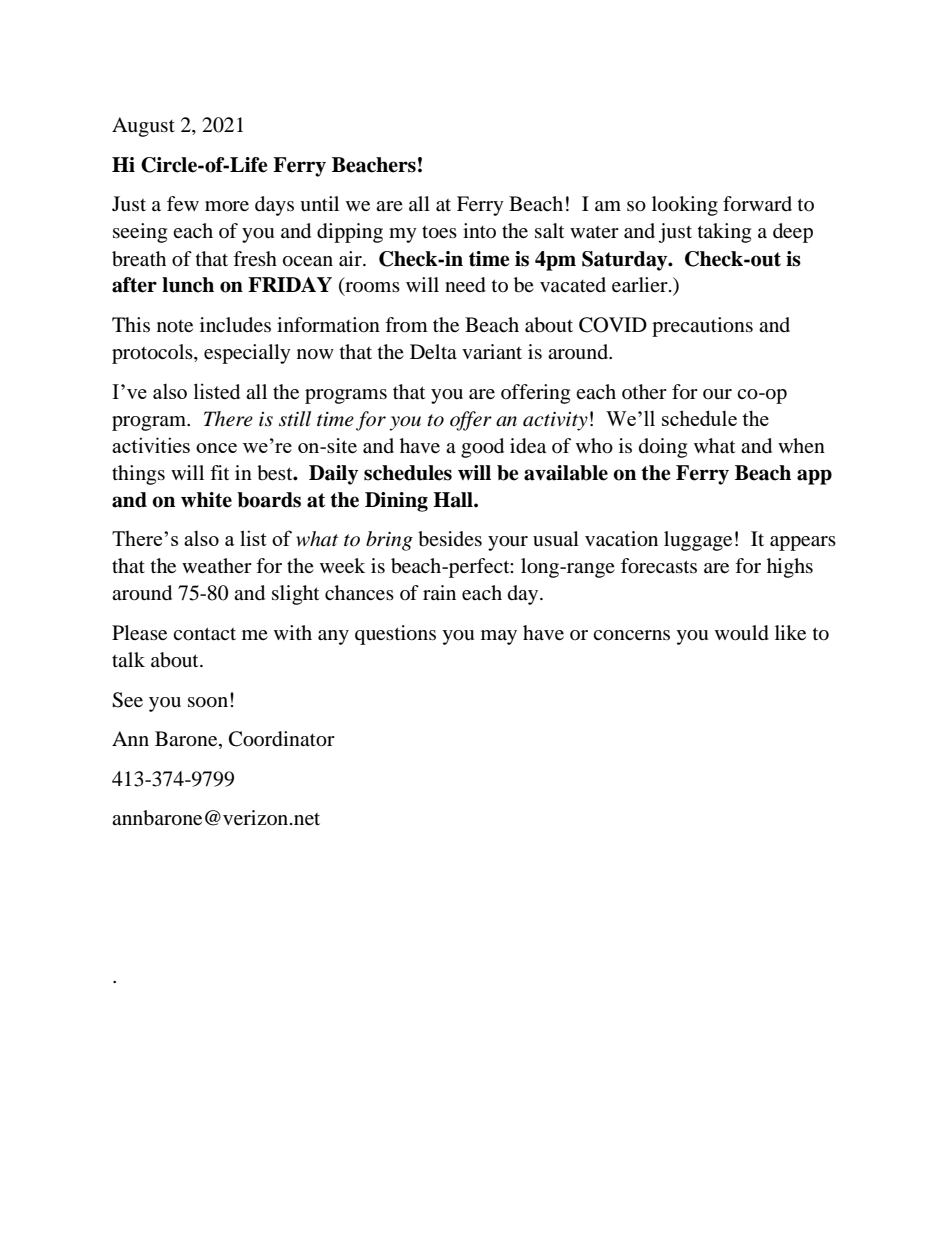 Image resolution: width=952 pixels, height=1233 pixels. I want to click on forward, so click(757, 204).
